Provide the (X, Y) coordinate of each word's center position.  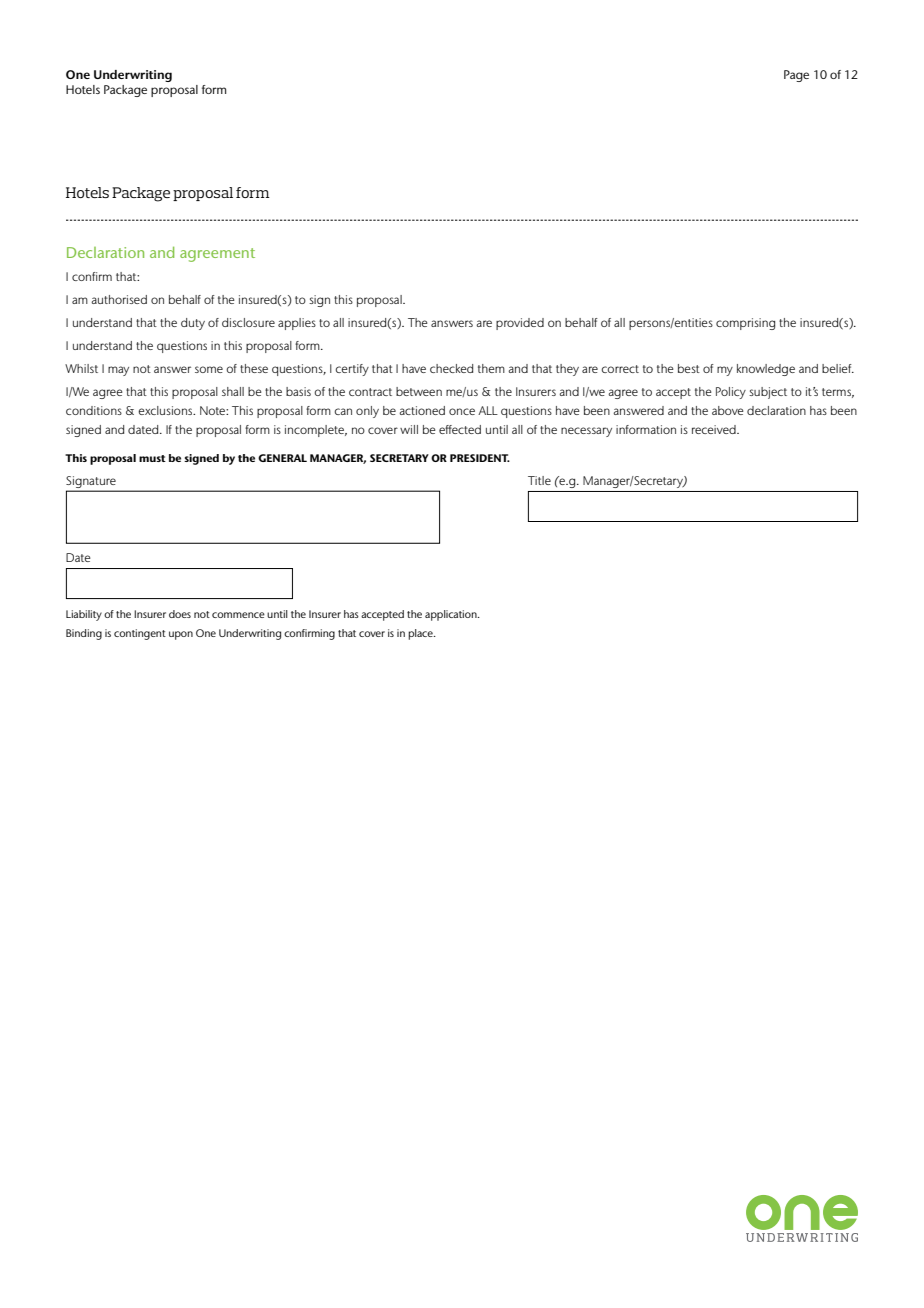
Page (796, 76)
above (728, 410)
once (462, 411)
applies (297, 324)
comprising (745, 324)
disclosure (248, 322)
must (152, 458)
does (180, 614)
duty (193, 324)
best (689, 368)
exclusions (166, 410)
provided (520, 324)
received (715, 429)
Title (539, 480)
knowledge (766, 370)
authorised (119, 299)
